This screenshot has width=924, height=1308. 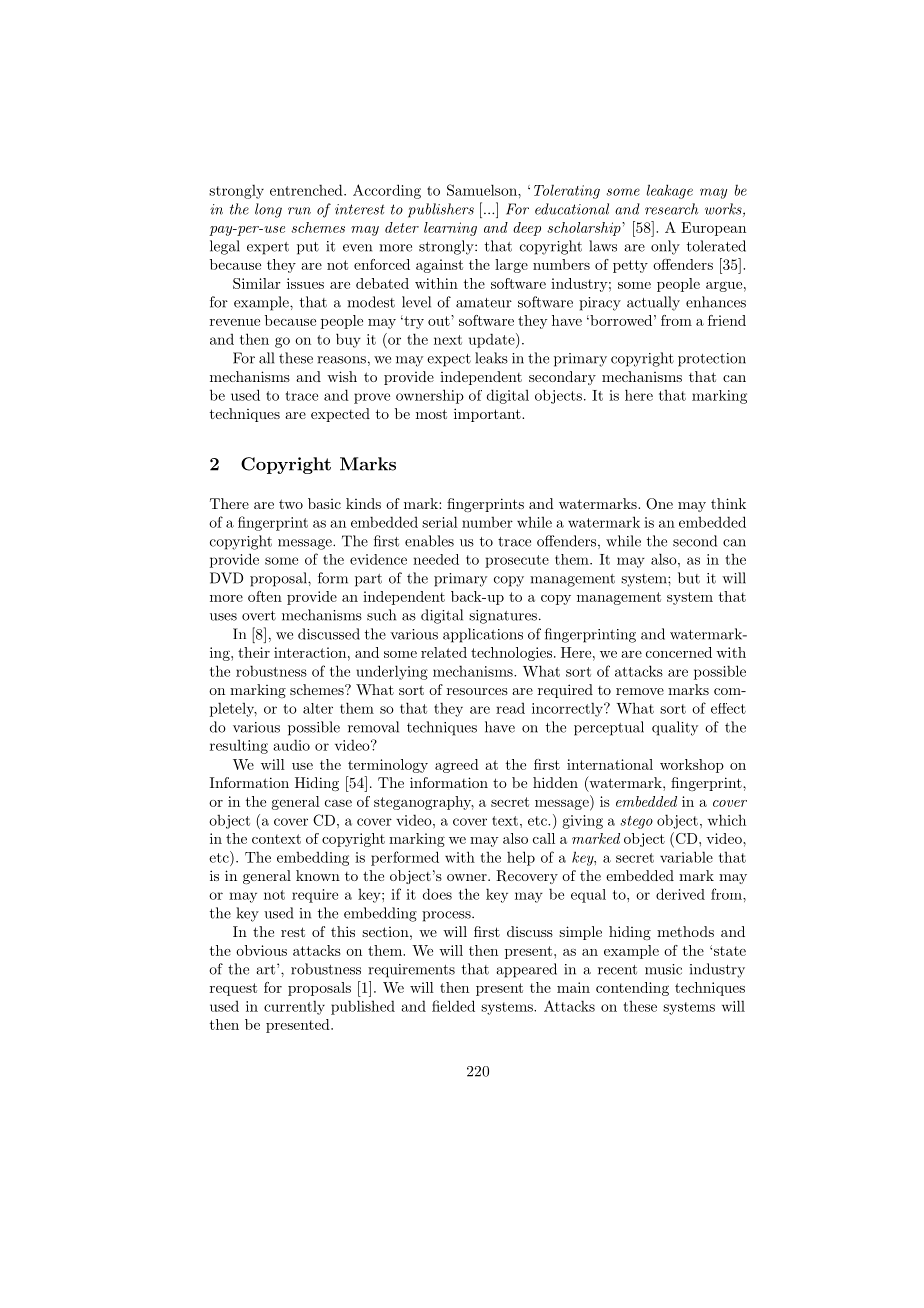 What do you see at coordinates (341, 360) in the screenshot?
I see `reasons` at bounding box center [341, 360].
